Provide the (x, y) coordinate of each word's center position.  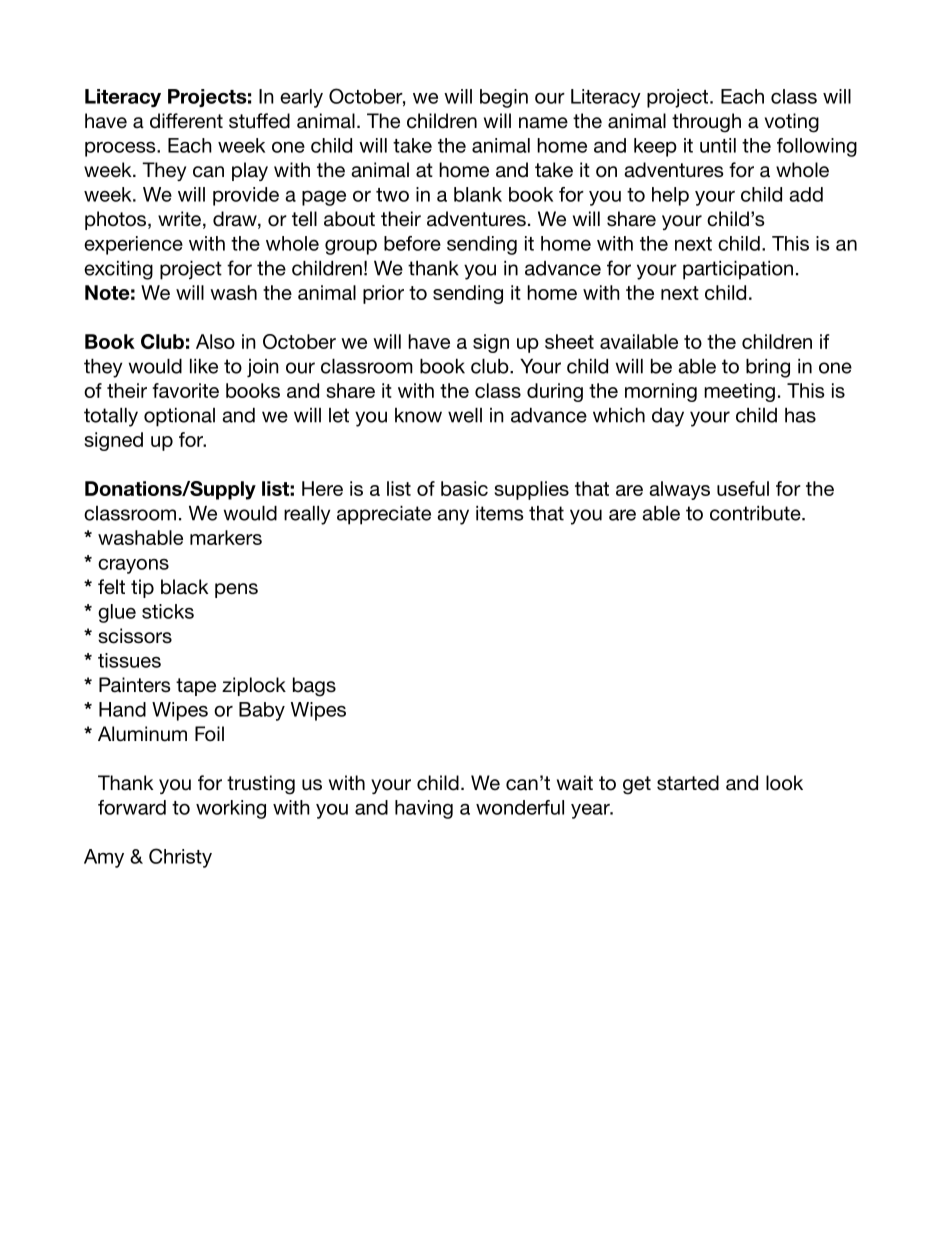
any (453, 517)
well (465, 415)
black (184, 587)
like (204, 366)
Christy (180, 858)
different (186, 121)
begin (504, 98)
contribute (756, 513)
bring (768, 368)
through (706, 123)
